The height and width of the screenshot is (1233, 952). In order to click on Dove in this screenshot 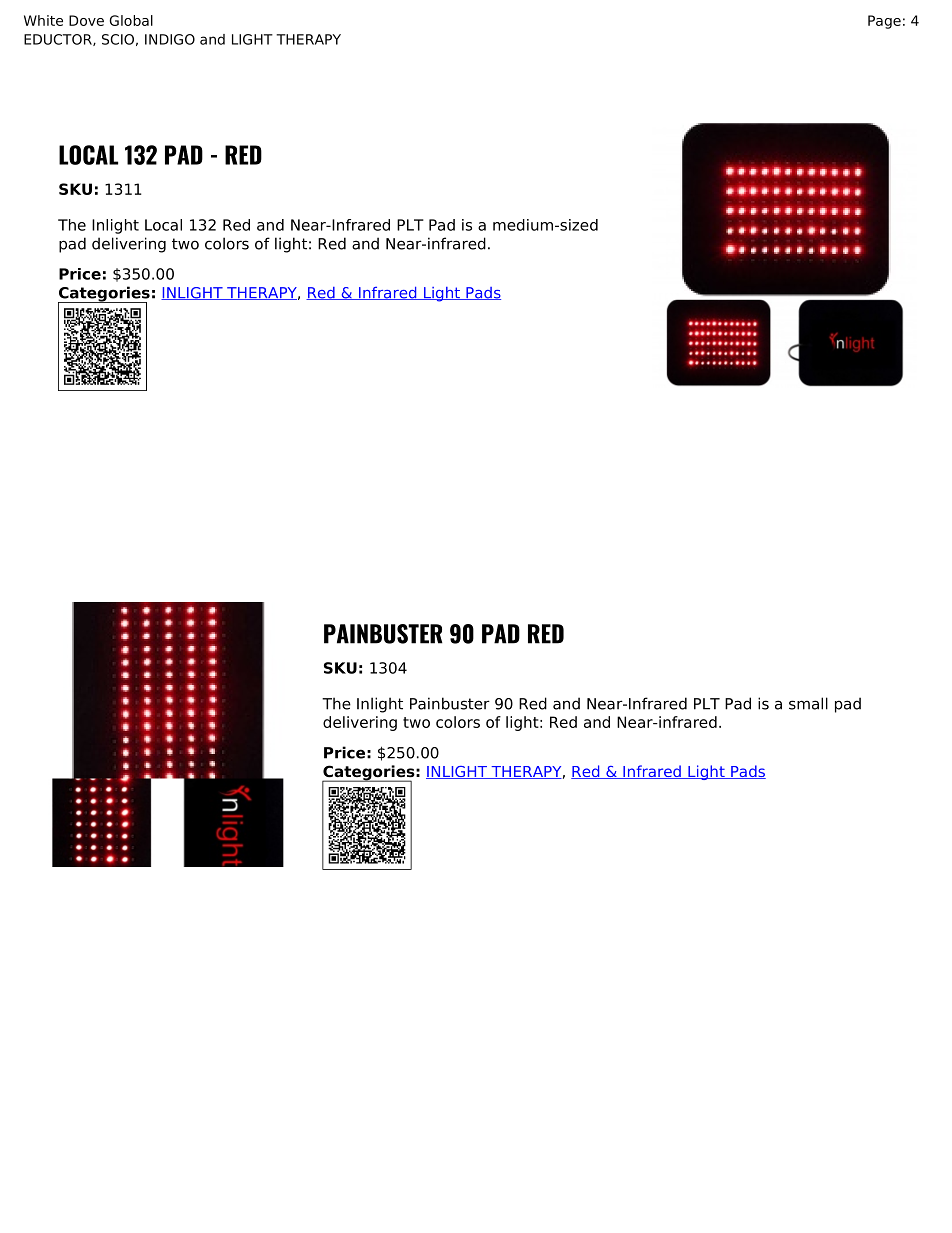, I will do `click(86, 20)`.
